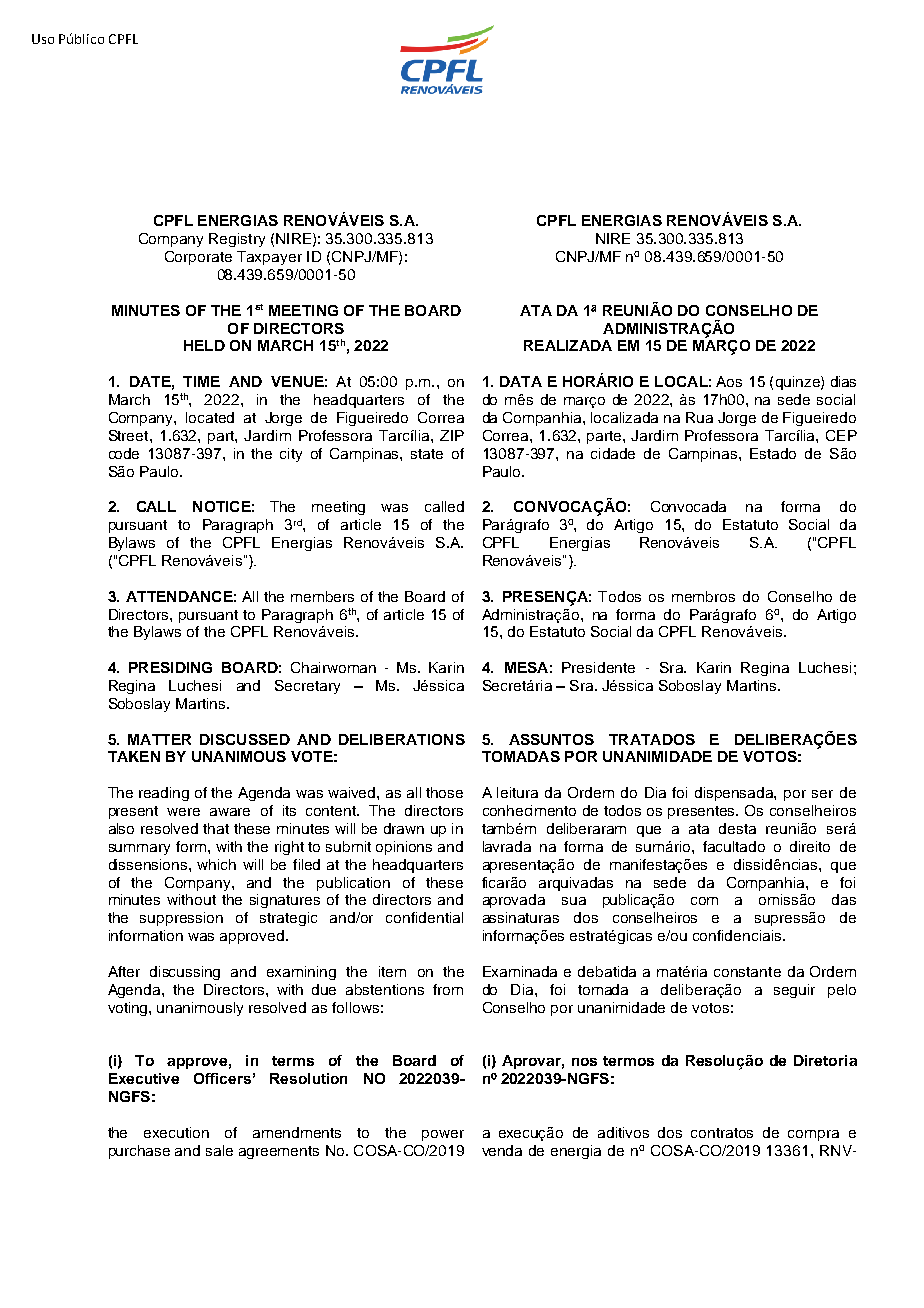  What do you see at coordinates (843, 381) in the screenshot?
I see `dias` at bounding box center [843, 381].
